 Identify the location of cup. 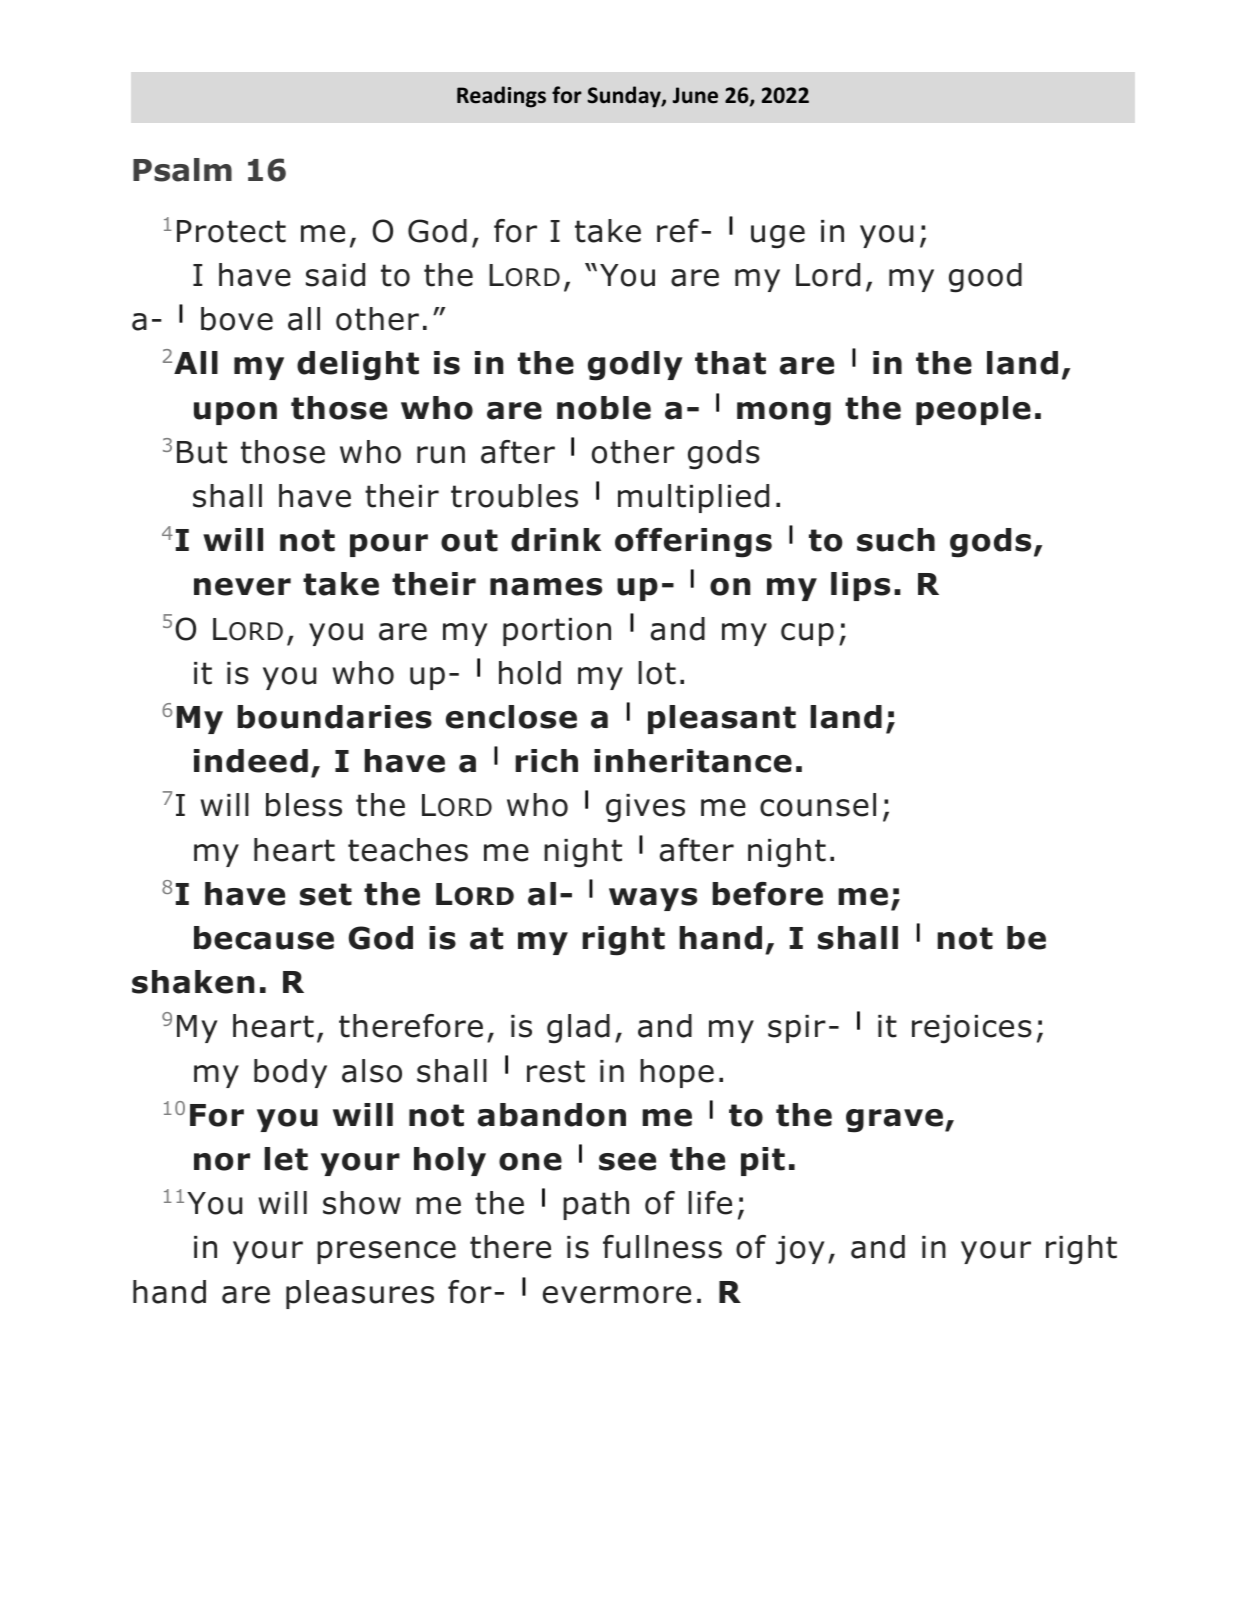
(807, 634).
